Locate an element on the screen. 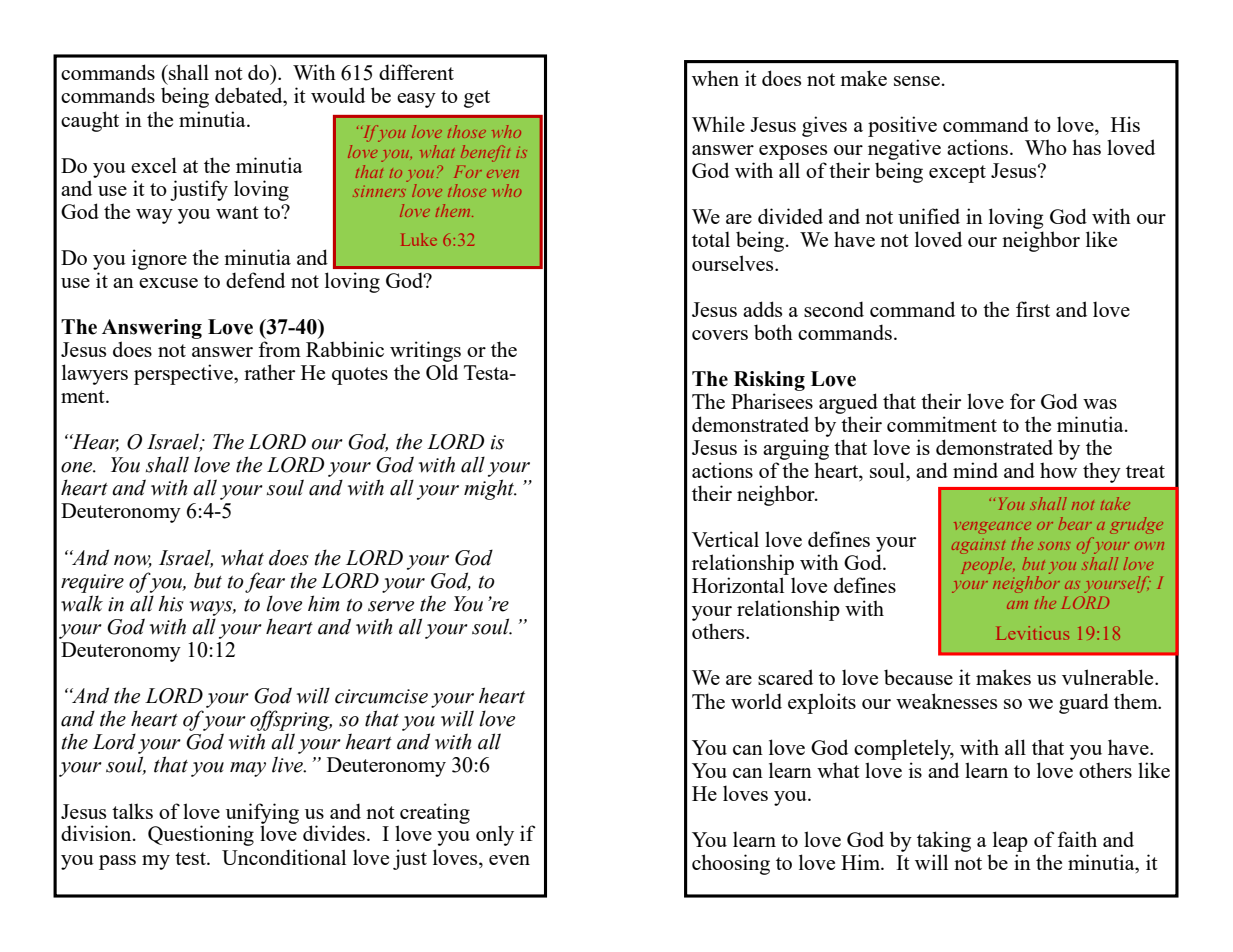 This screenshot has height=952, width=1233. sense is located at coordinates (917, 81).
